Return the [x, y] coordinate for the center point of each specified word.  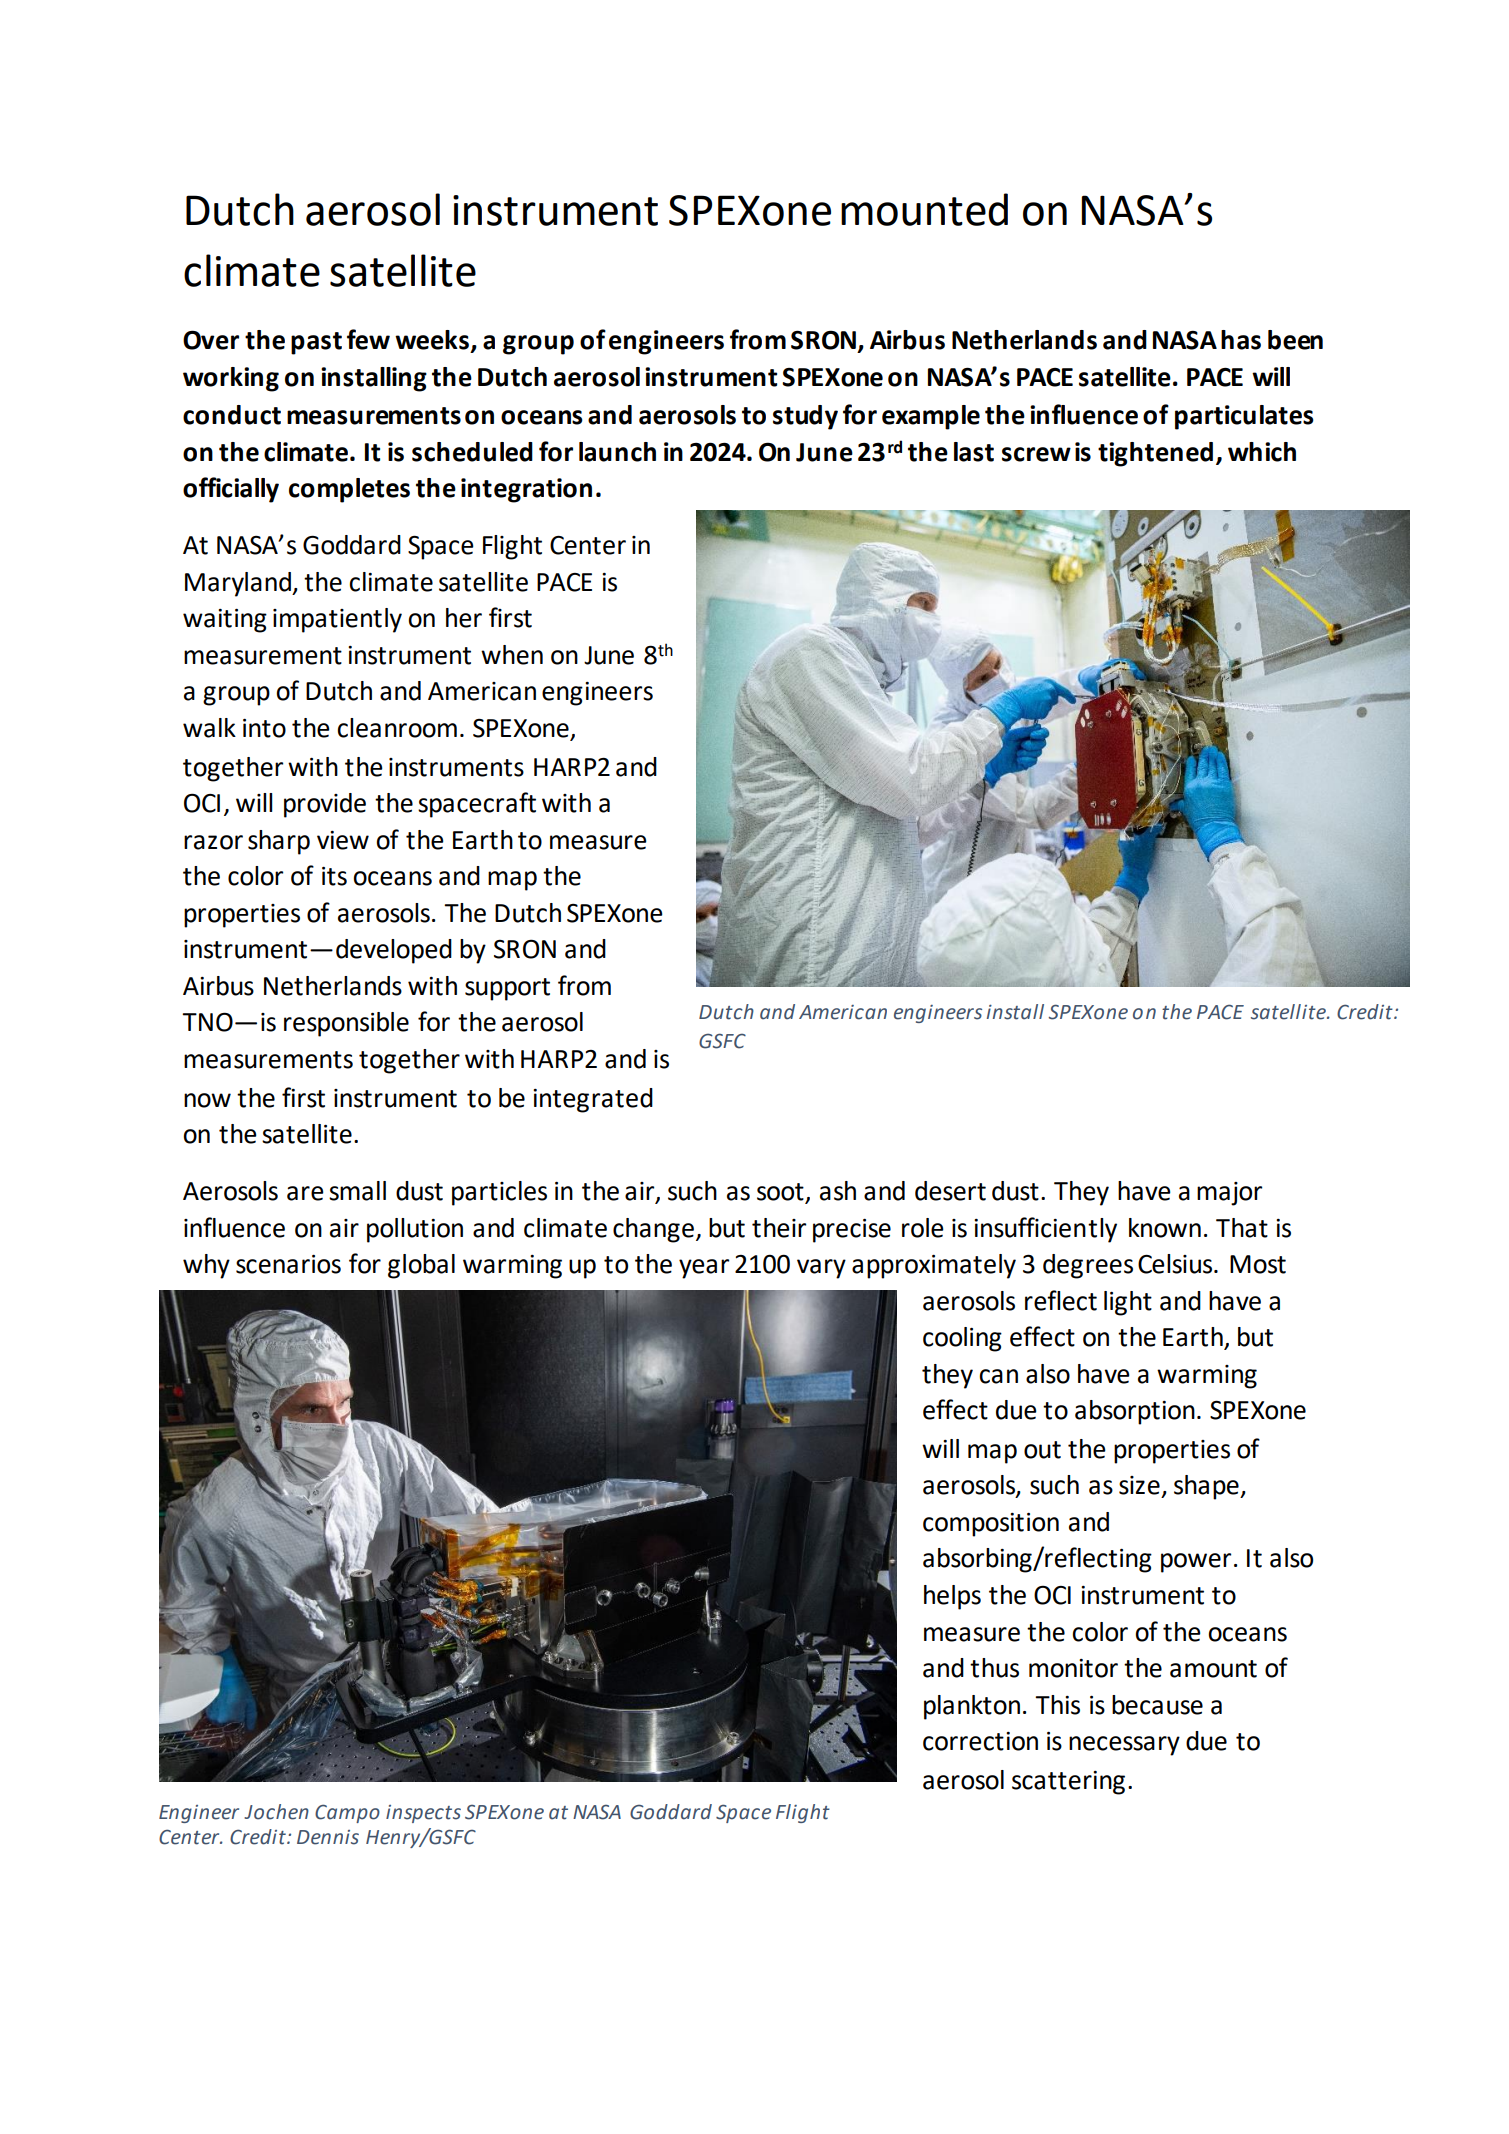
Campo [347, 1813]
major [1229, 1194]
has [1241, 340]
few [368, 339]
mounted [924, 209]
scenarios [288, 1264]
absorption [1135, 1412]
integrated [593, 1100]
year [704, 1269]
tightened [1155, 454]
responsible [346, 1024]
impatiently [337, 620]
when [512, 655]
